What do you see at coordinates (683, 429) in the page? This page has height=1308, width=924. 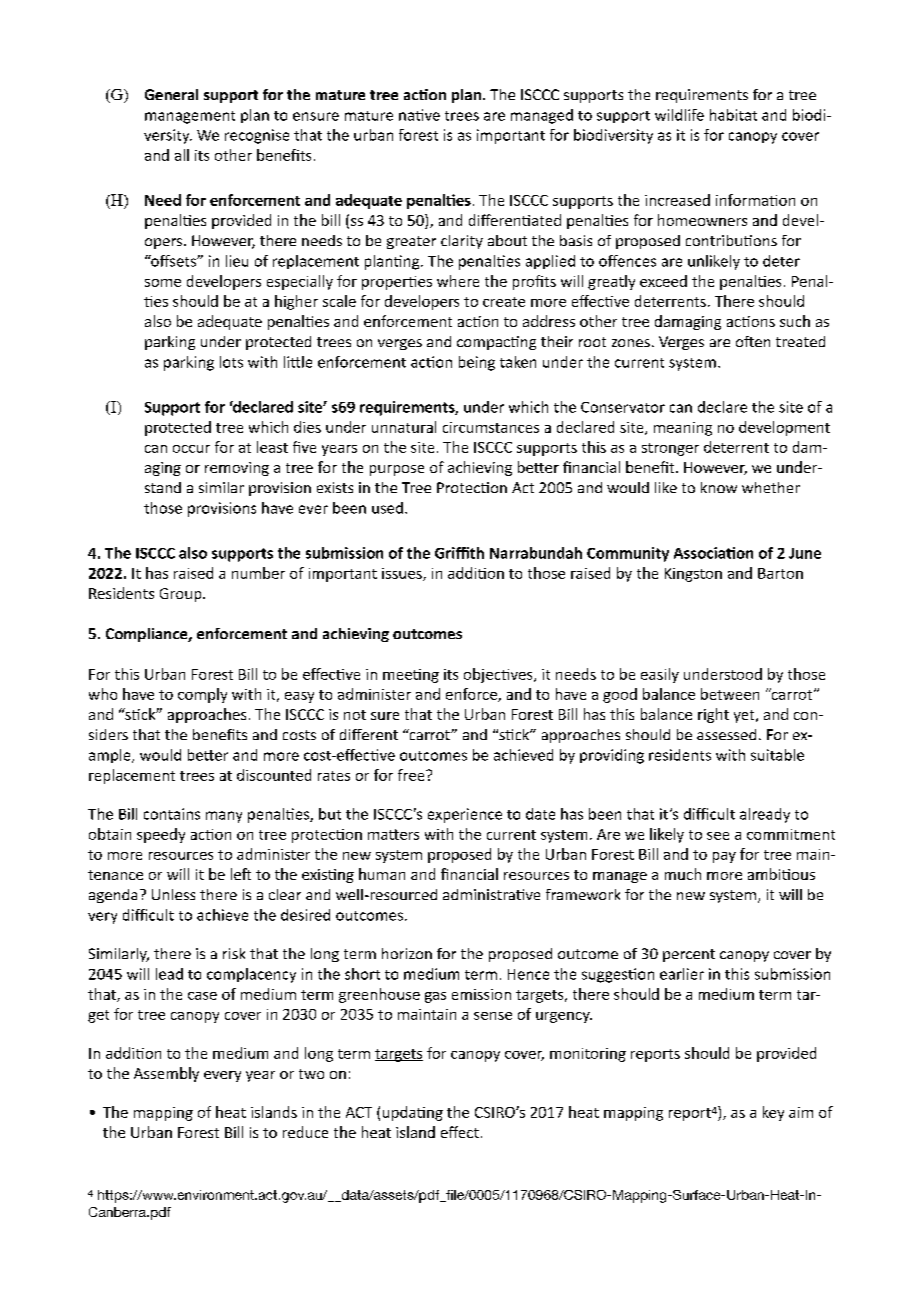 I see `meaning` at bounding box center [683, 429].
